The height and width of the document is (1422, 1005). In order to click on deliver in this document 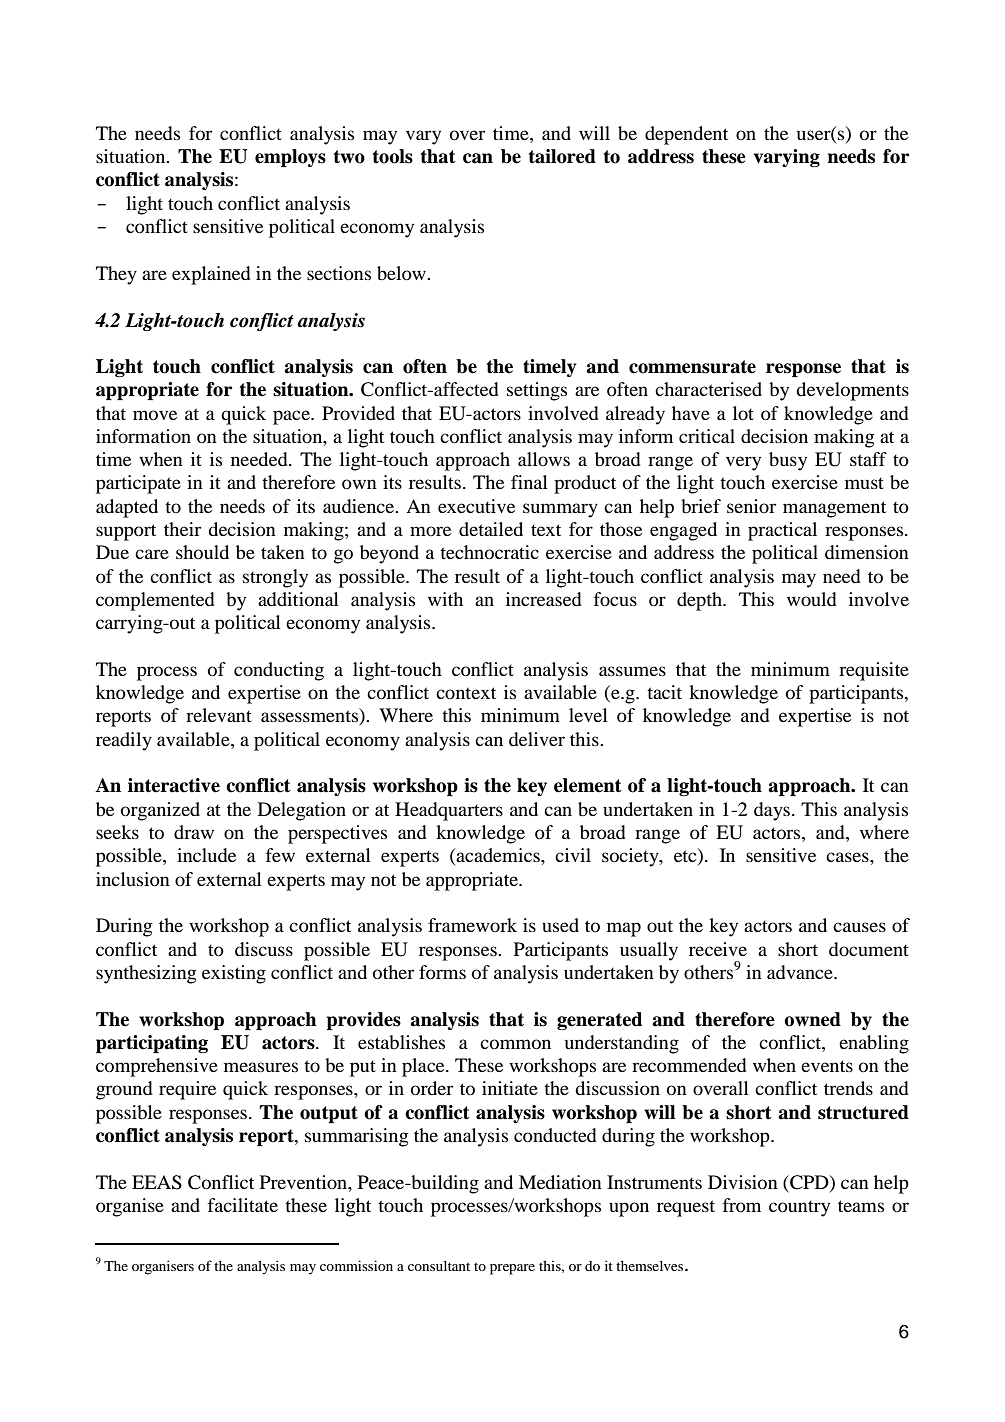, I will do `click(537, 739)`.
